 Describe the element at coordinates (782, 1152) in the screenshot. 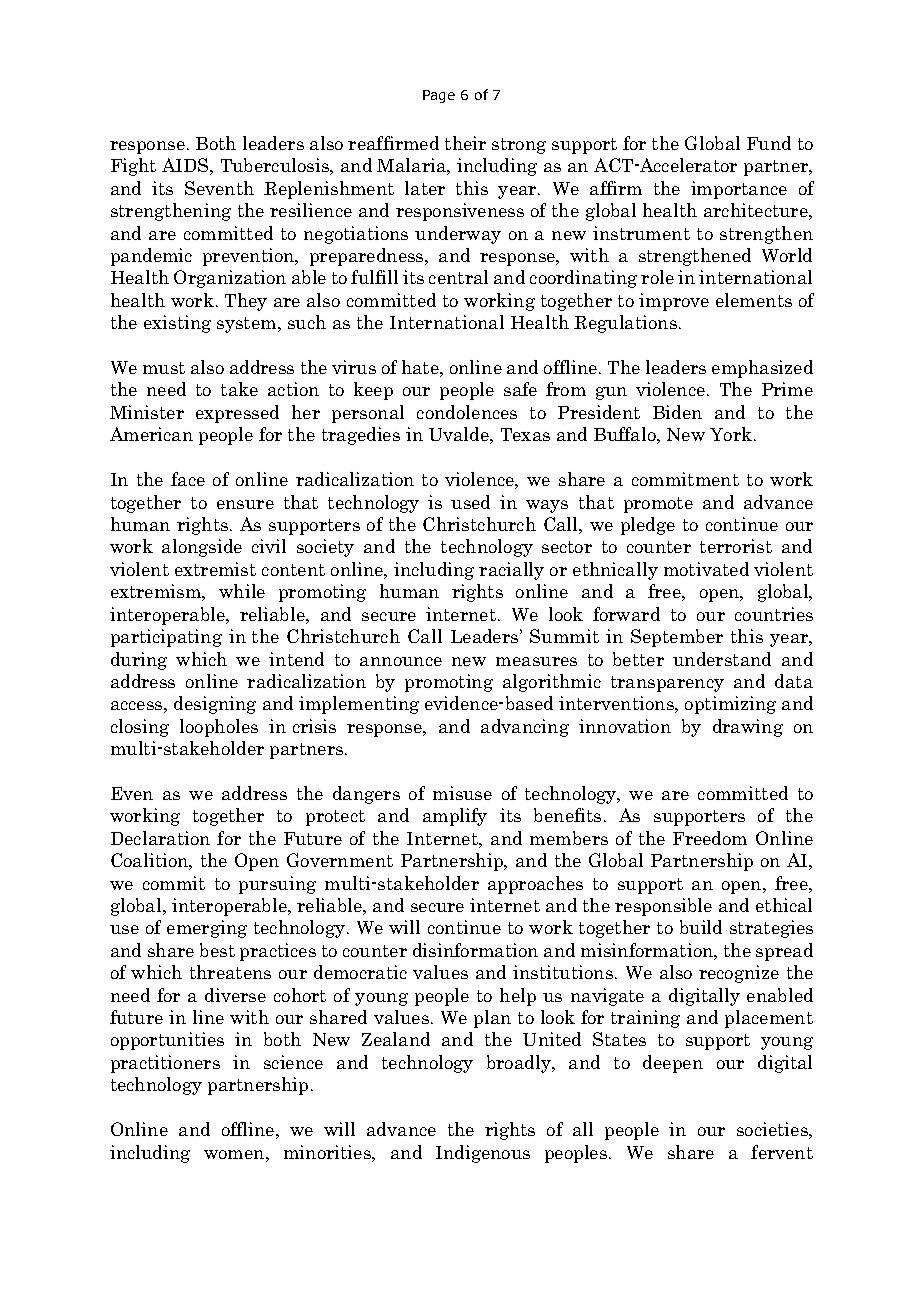

I see `fervent` at that location.
